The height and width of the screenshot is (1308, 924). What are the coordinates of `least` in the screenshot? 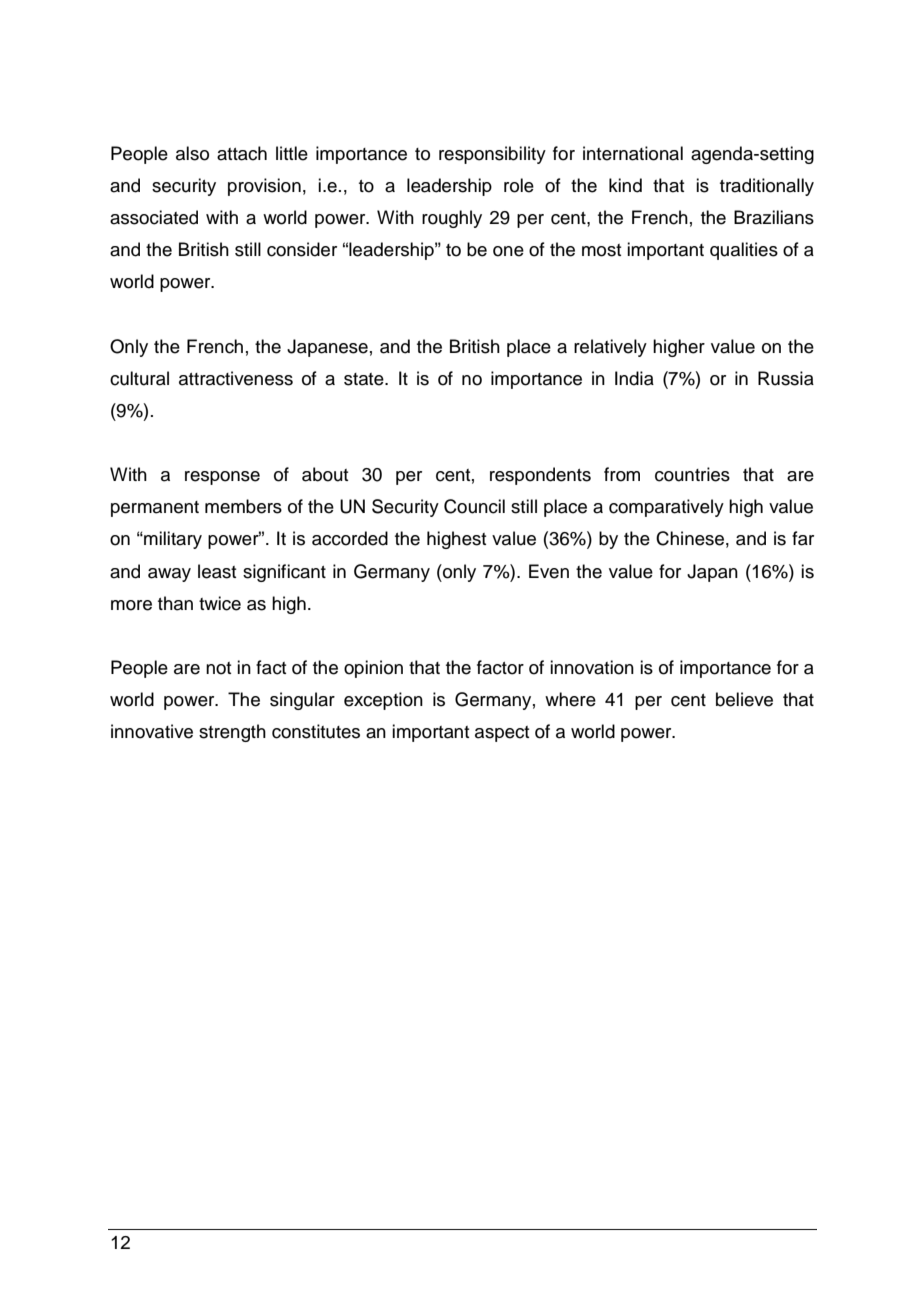 It's located at (217, 571).
